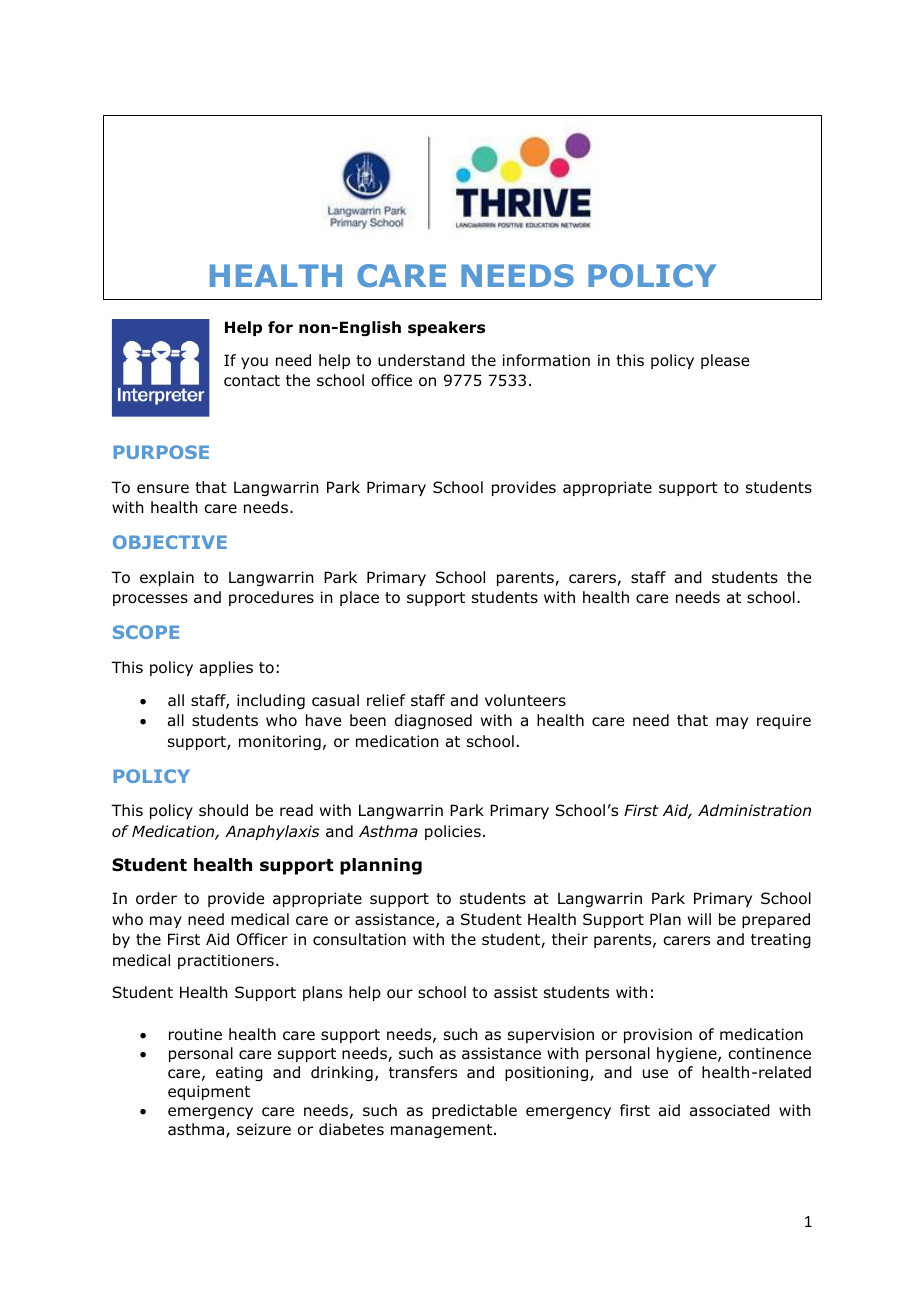  I want to click on associated, so click(730, 1110).
